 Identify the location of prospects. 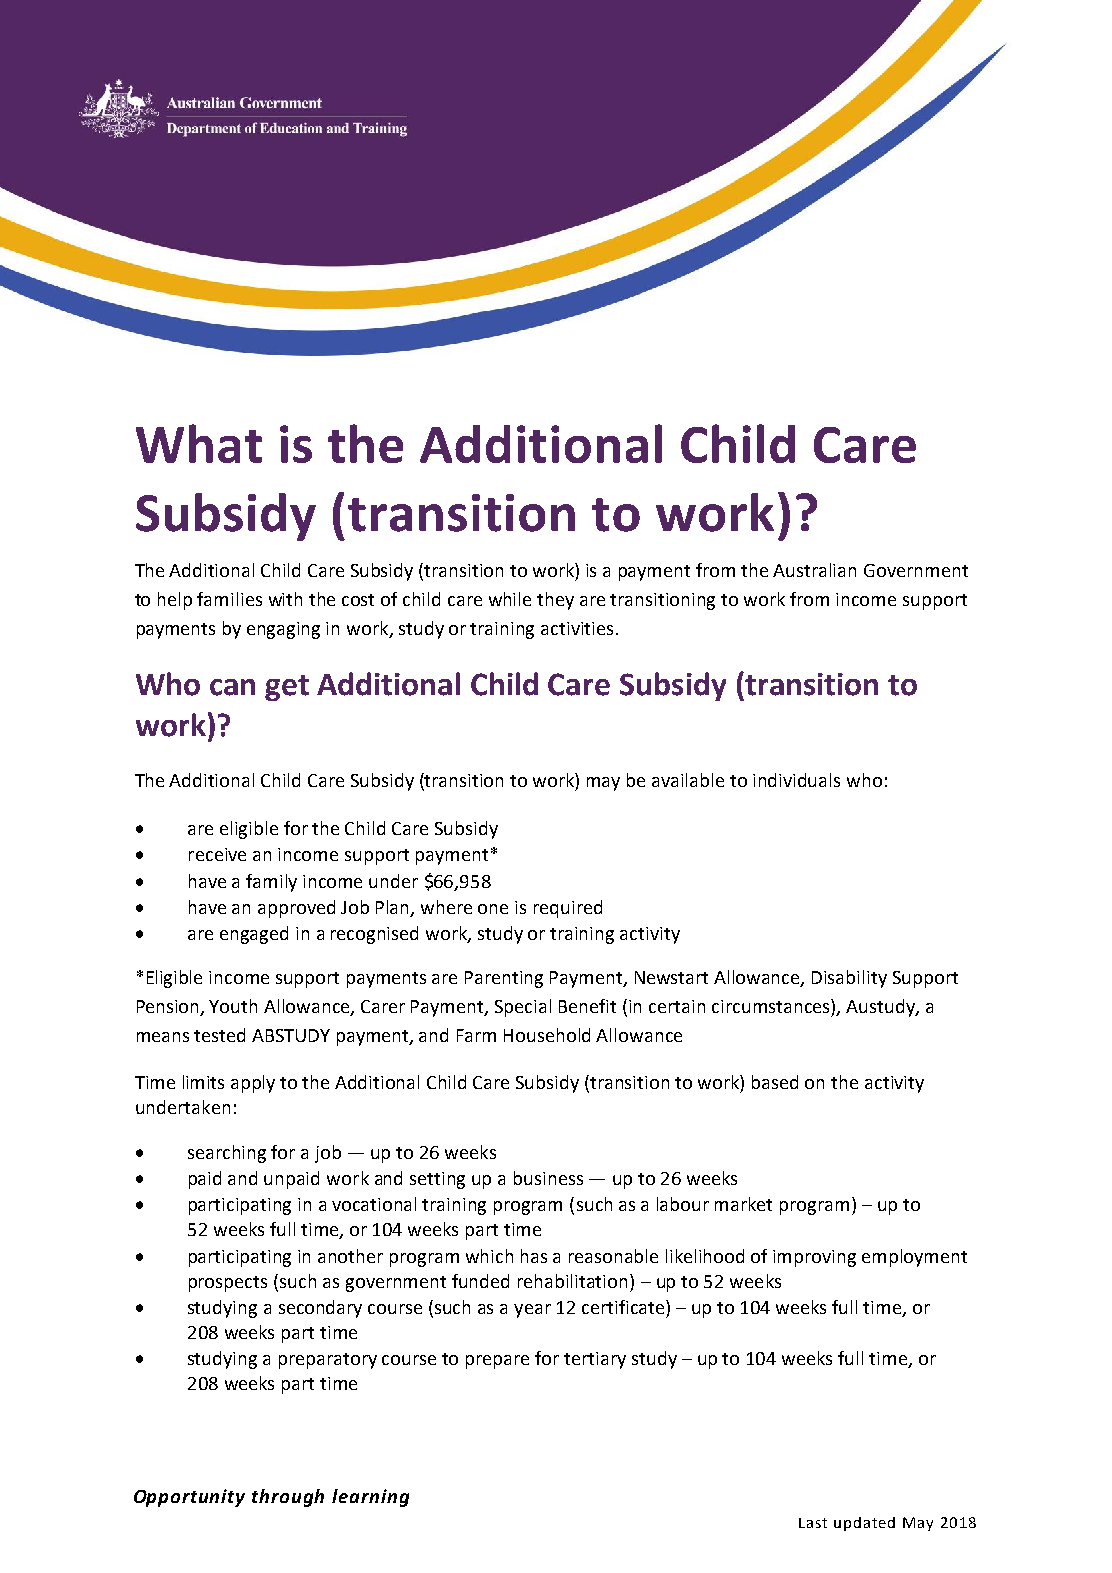
(228, 1284).
